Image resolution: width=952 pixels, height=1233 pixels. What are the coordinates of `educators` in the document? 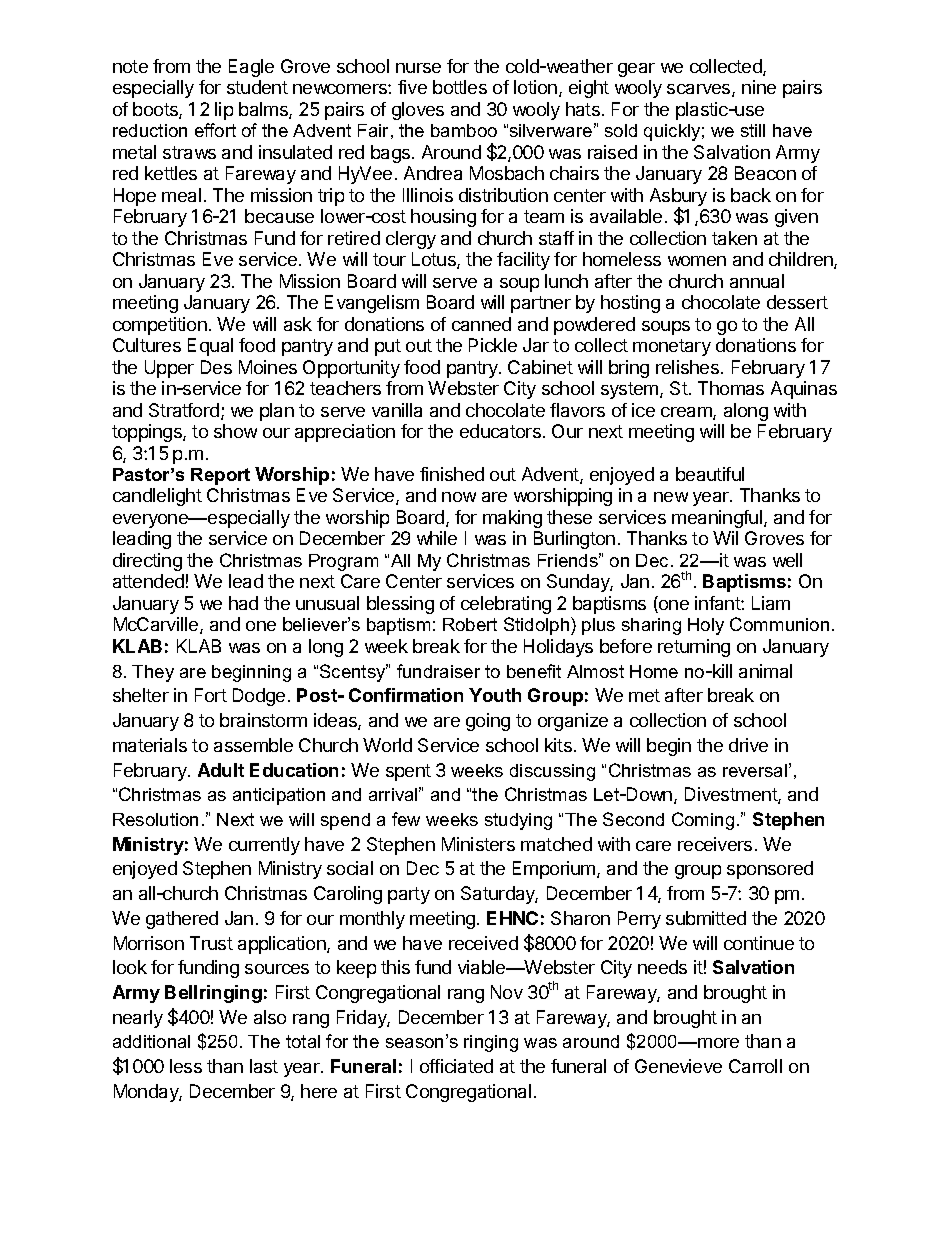 It's located at (500, 431).
